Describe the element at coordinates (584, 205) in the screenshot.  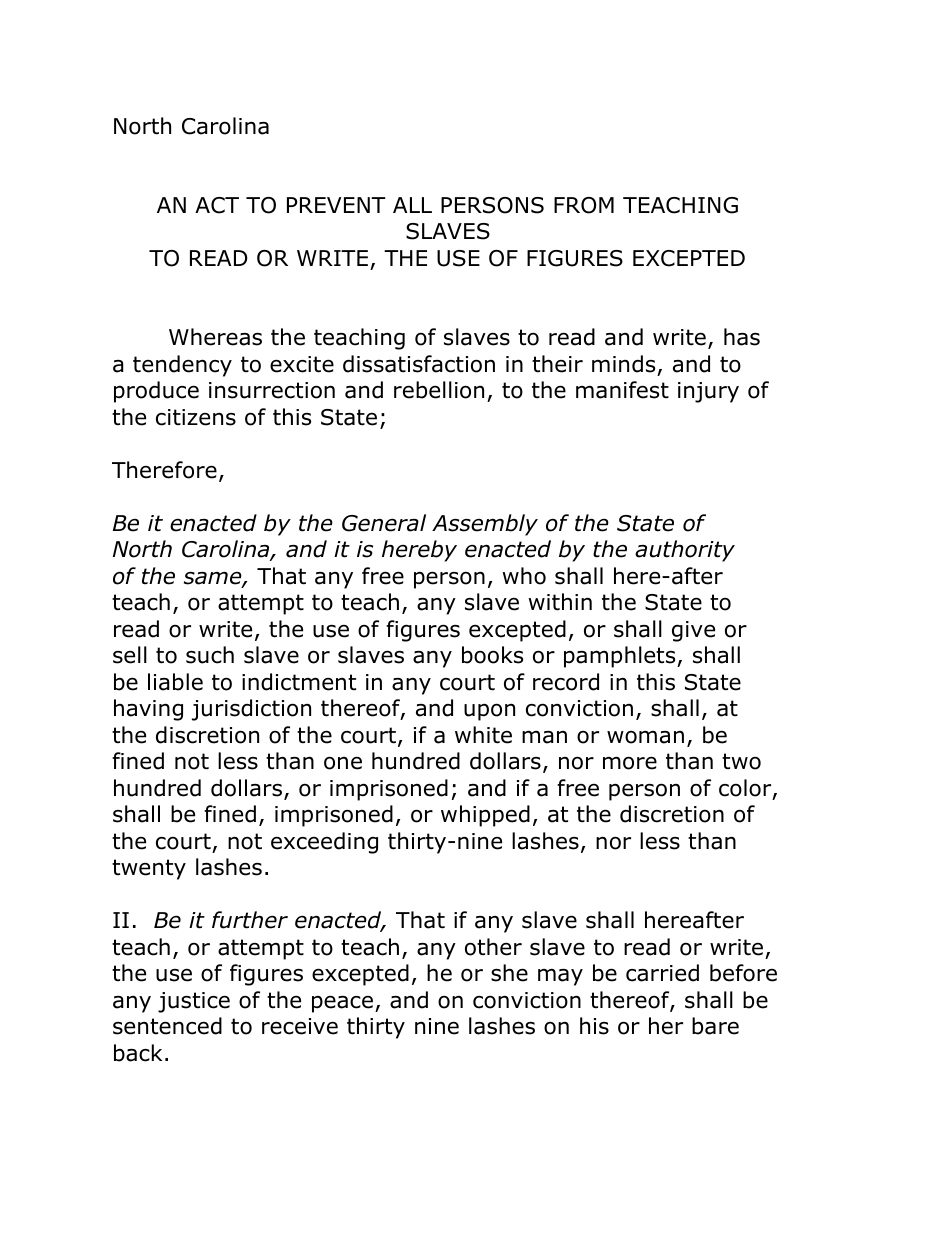
I see `FROM` at that location.
